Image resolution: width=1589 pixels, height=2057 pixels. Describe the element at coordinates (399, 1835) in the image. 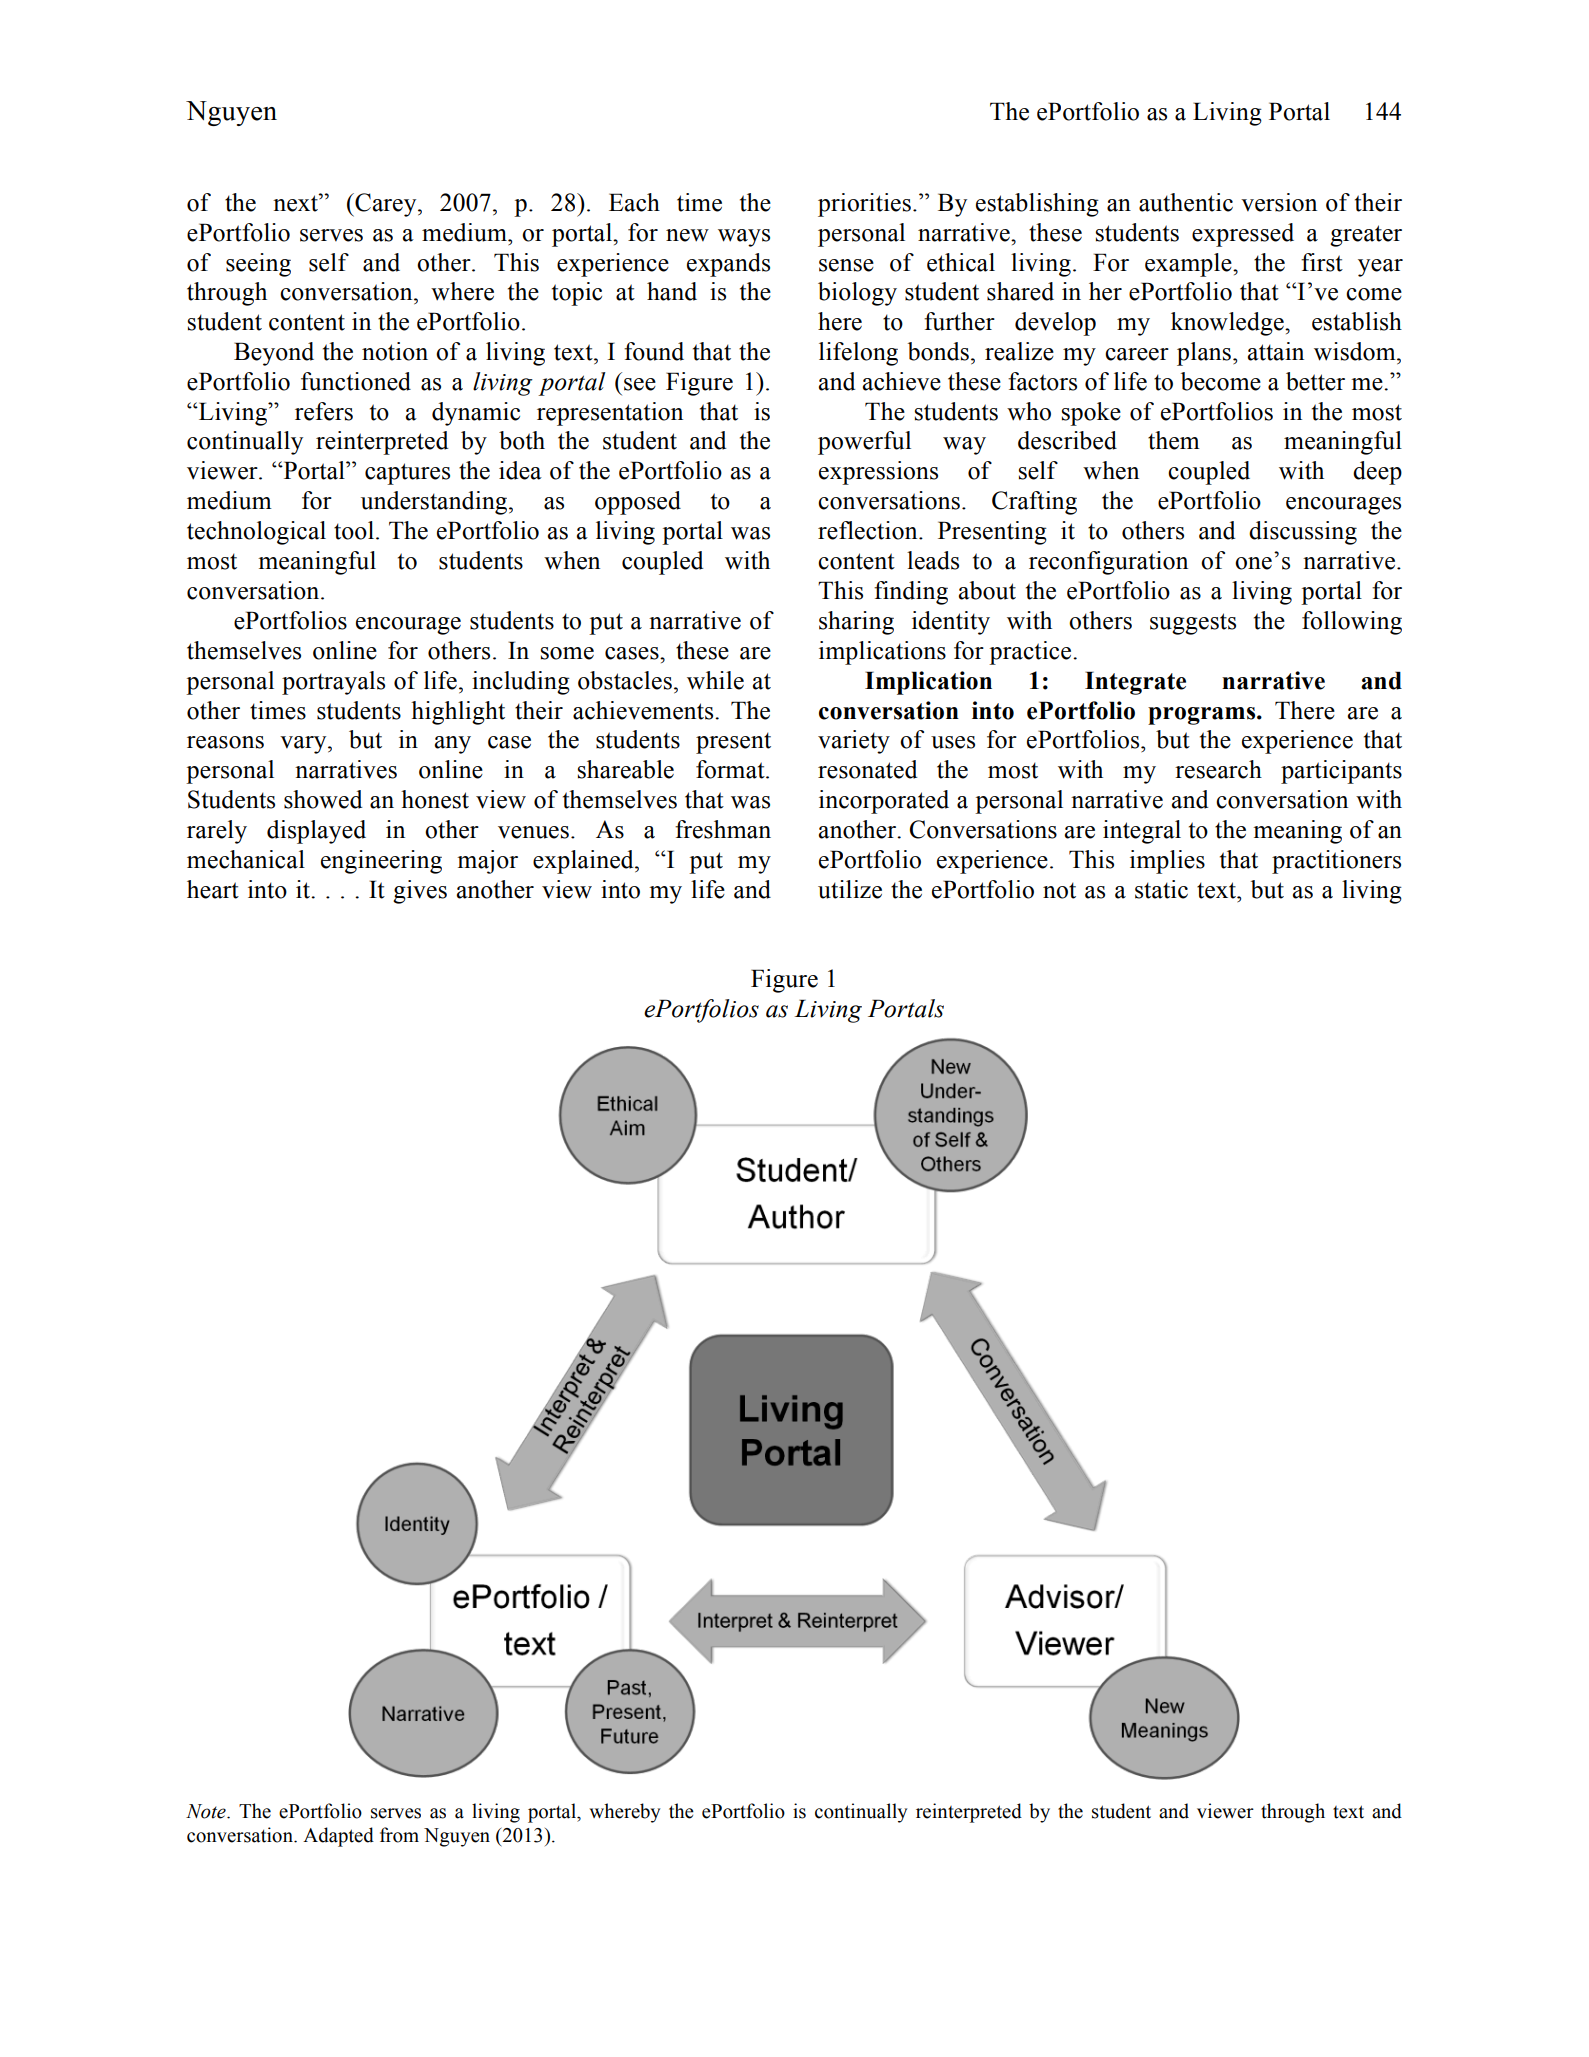

I see `from` at that location.
